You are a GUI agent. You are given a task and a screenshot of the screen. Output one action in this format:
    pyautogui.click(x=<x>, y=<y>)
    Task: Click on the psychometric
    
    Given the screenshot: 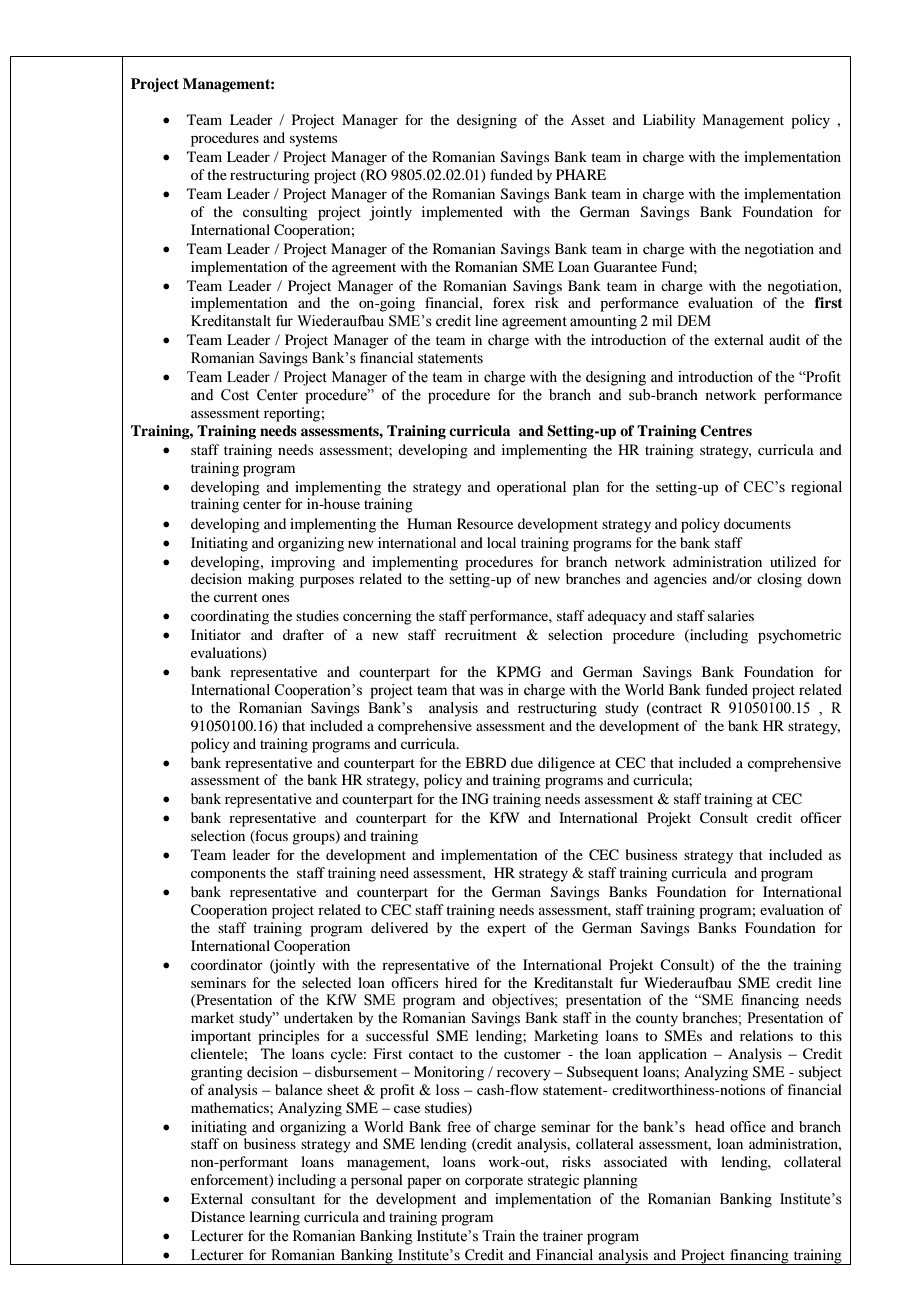 What is the action you would take?
    pyautogui.click(x=799, y=636)
